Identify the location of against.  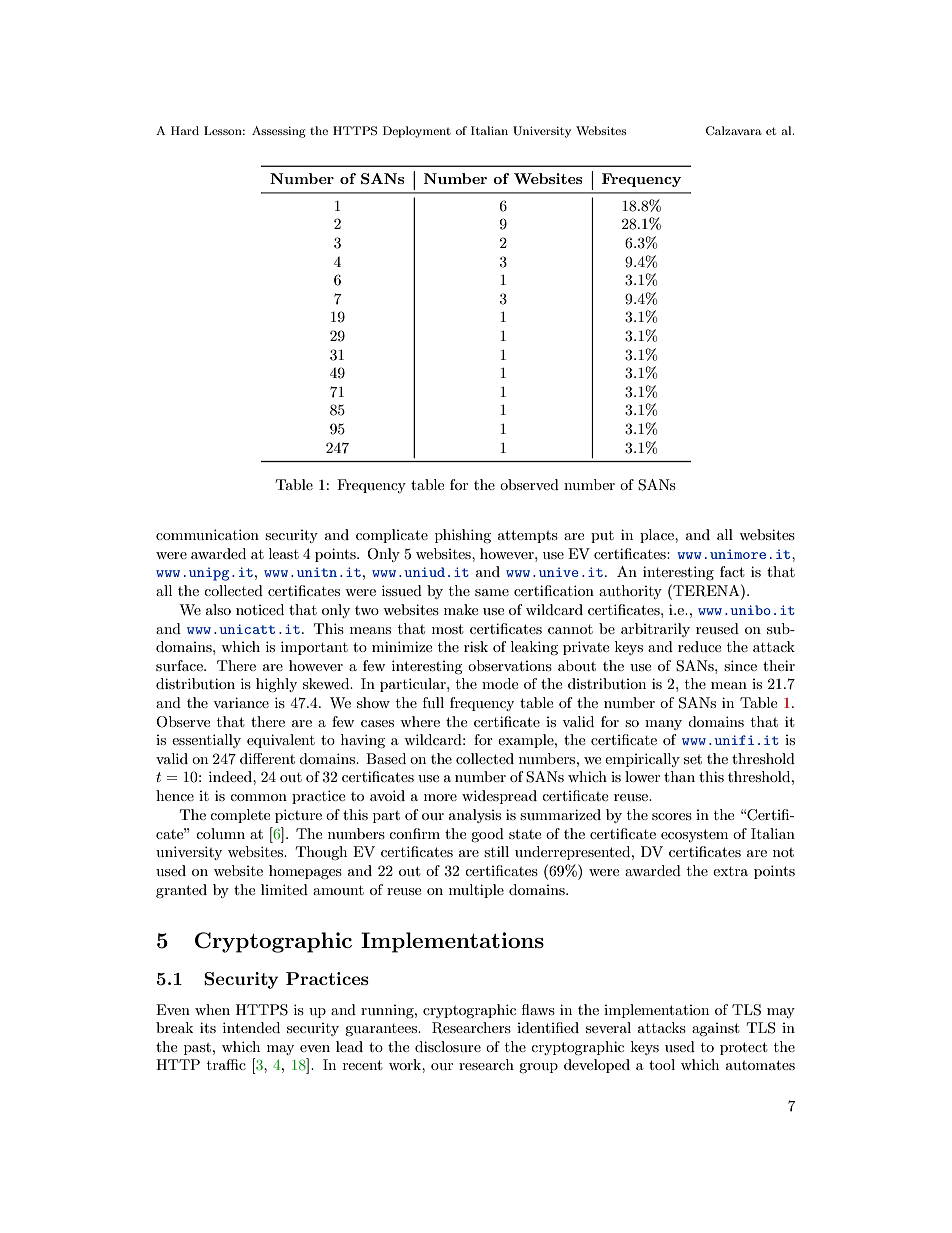
(715, 1029).
